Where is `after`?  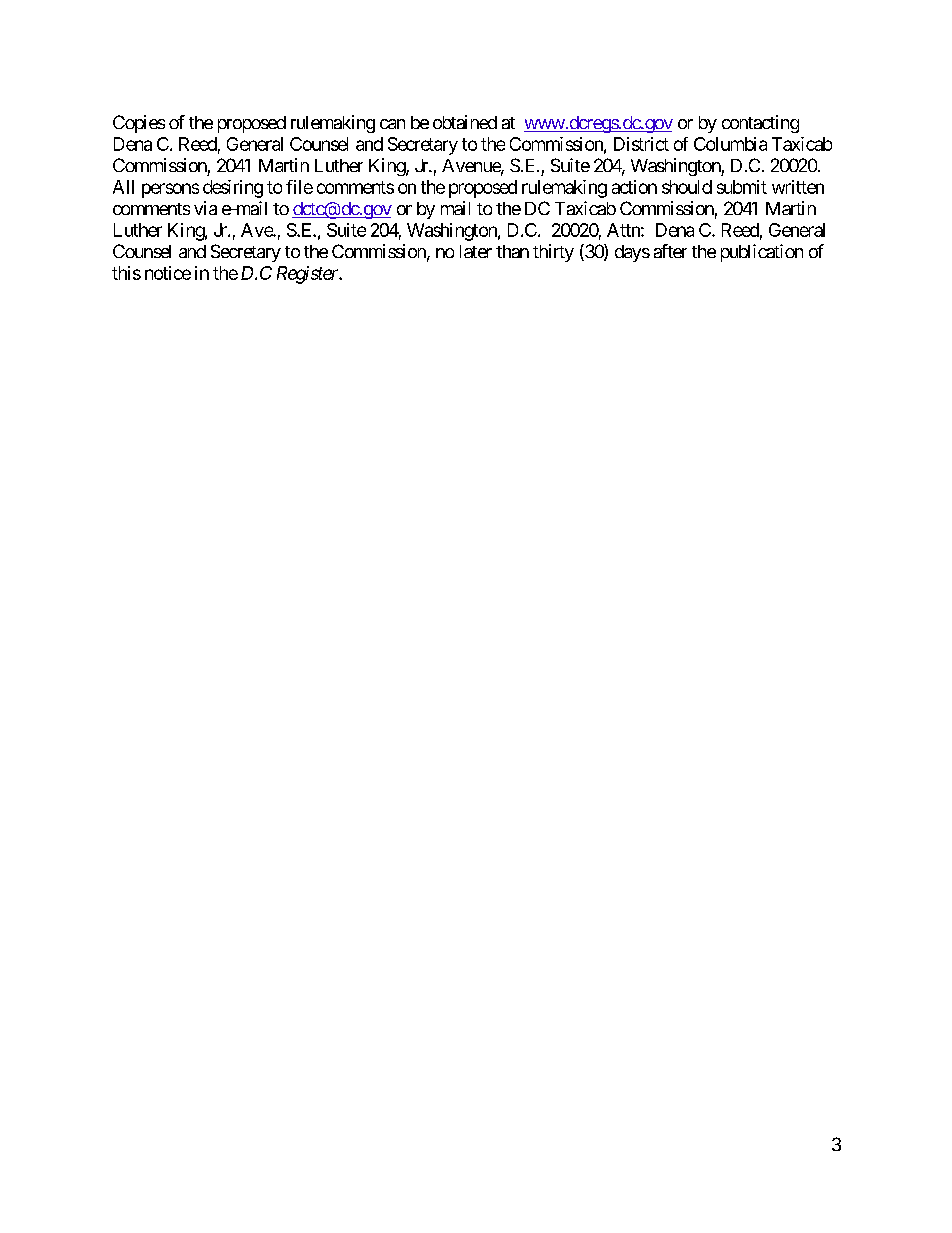 after is located at coordinates (670, 251).
